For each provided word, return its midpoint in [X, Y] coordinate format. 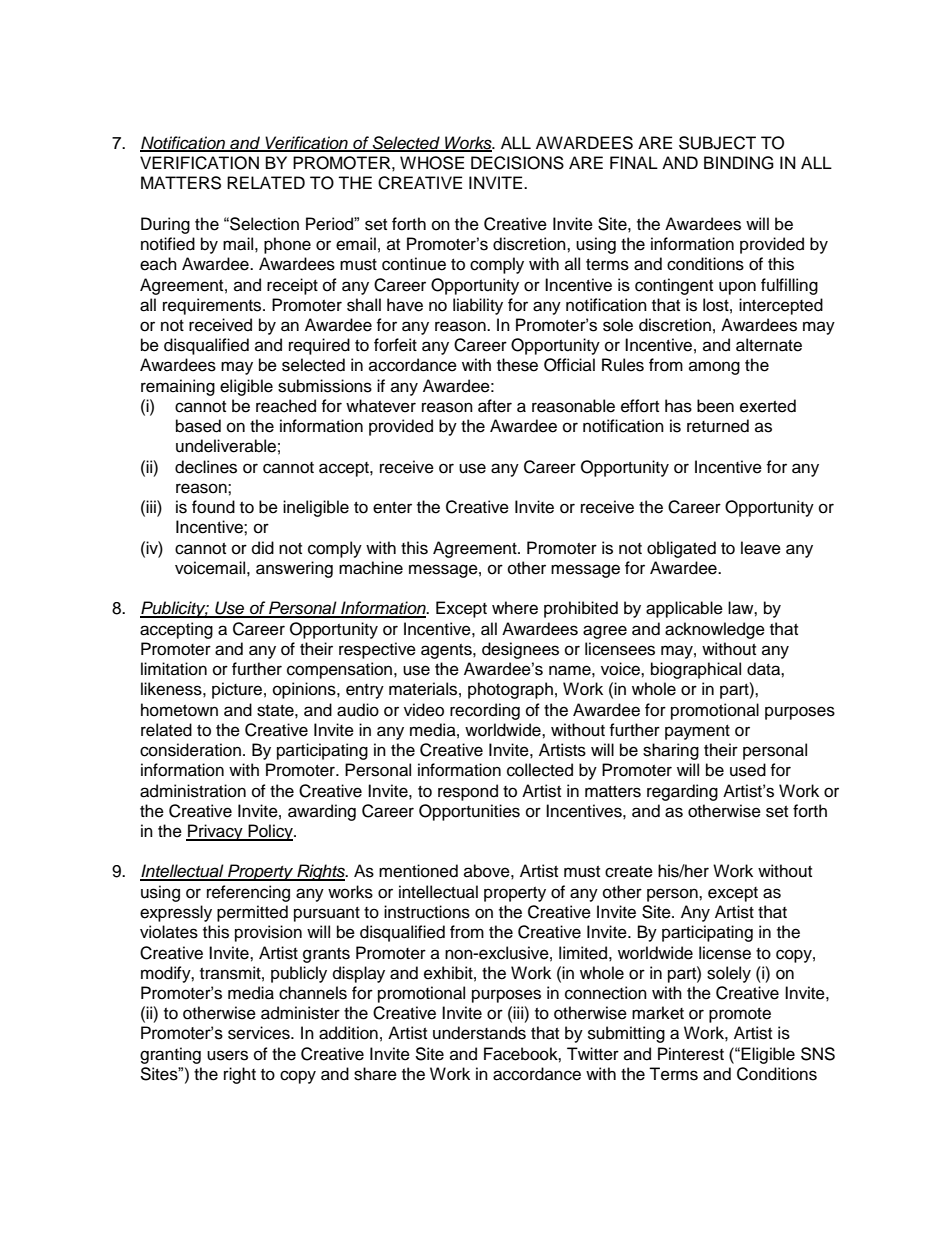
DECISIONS [517, 163]
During [165, 225]
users [227, 1055]
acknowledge [715, 630]
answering [294, 569]
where [515, 608]
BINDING [739, 163]
